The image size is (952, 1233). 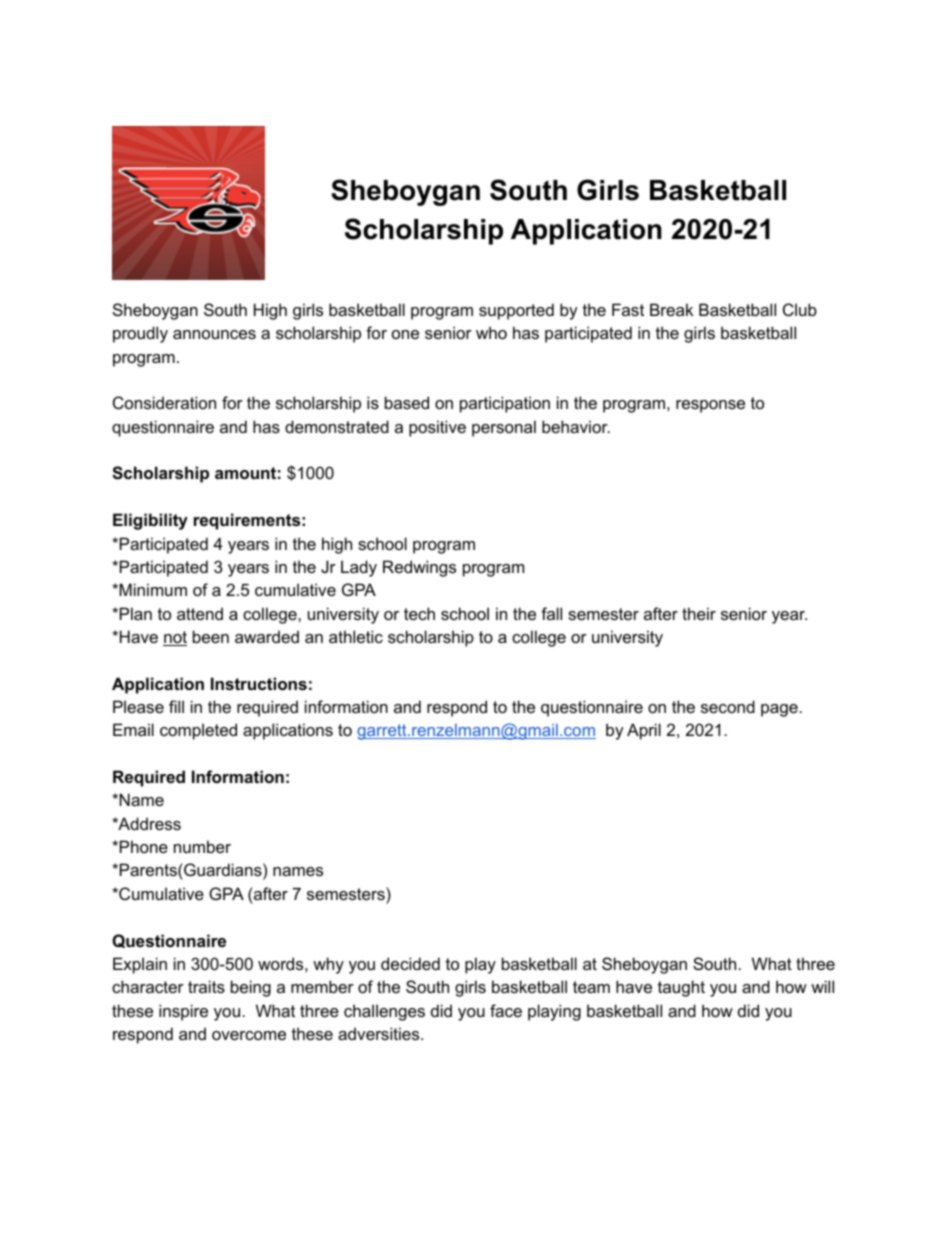 I want to click on face, so click(x=506, y=1010).
